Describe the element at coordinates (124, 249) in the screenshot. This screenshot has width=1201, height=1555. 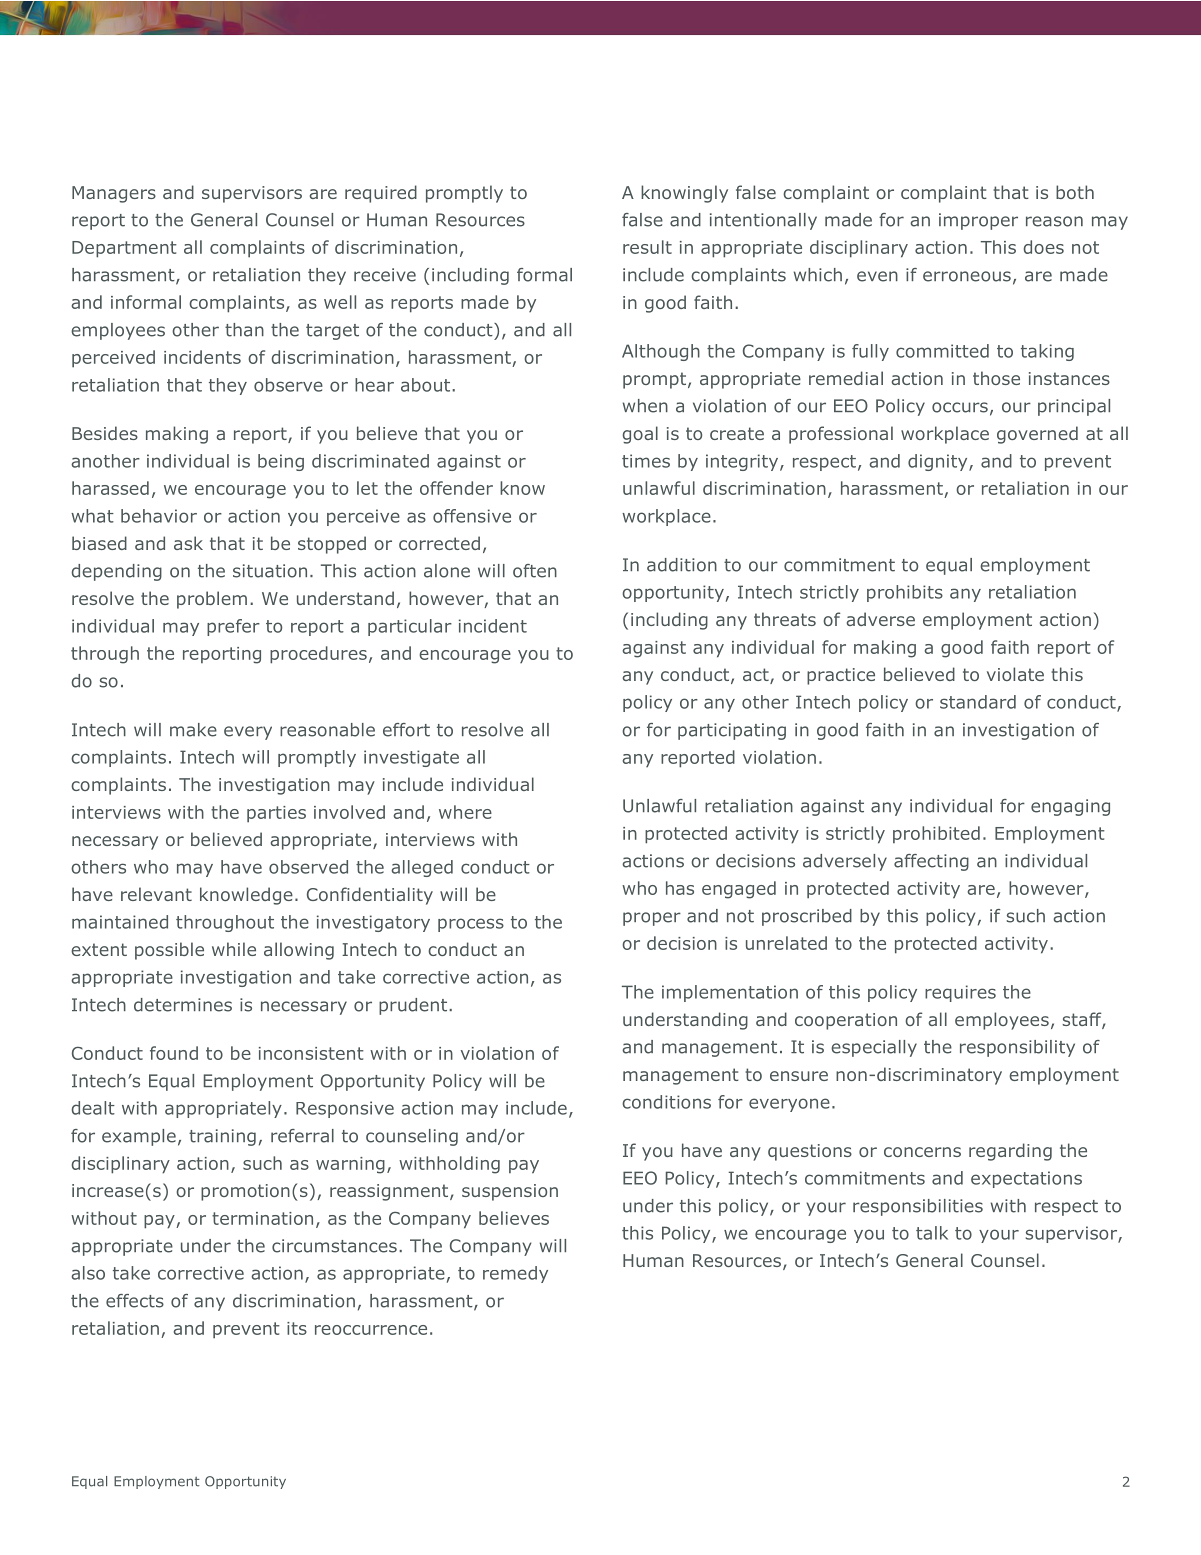
I see `Department` at that location.
